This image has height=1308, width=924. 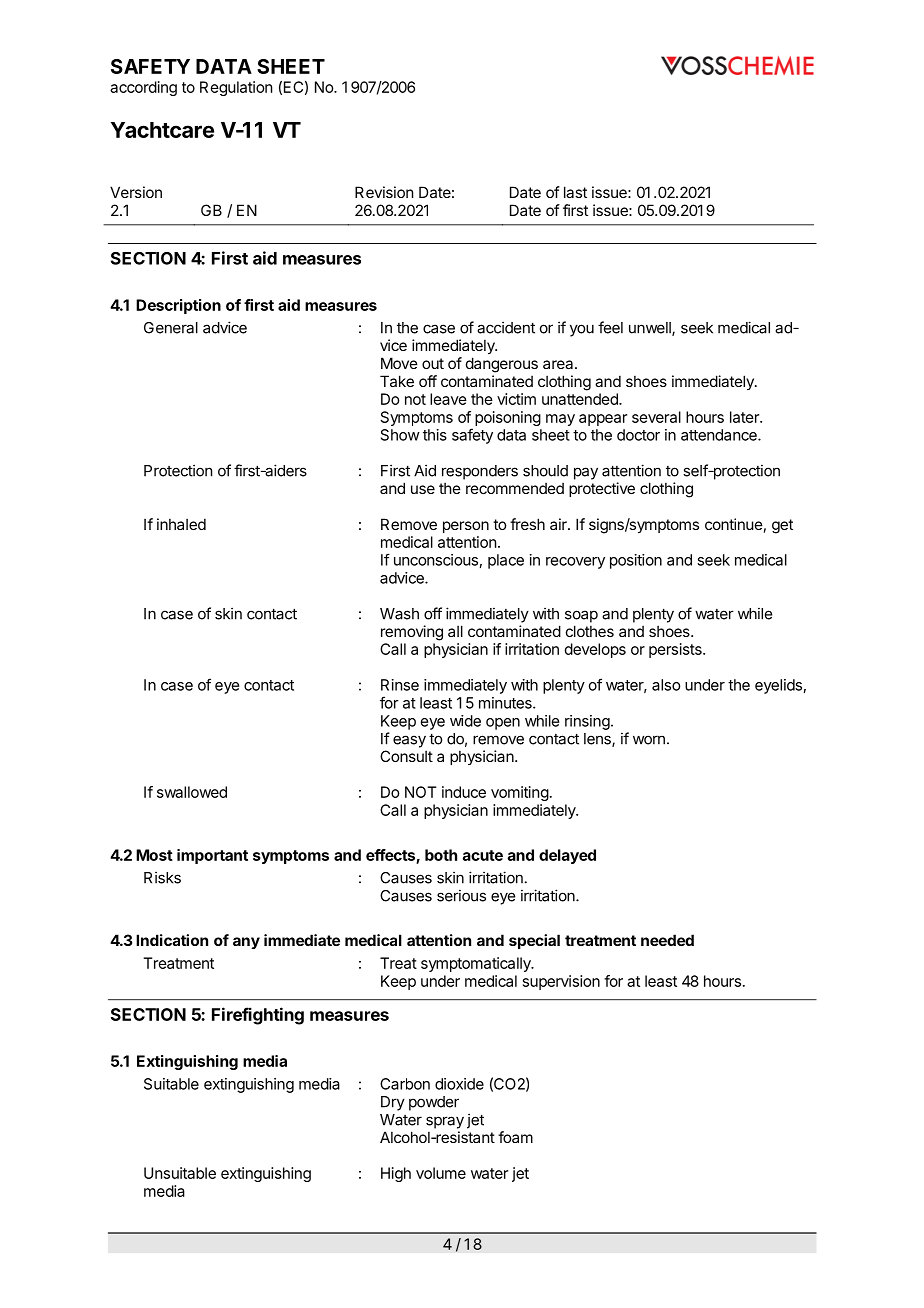 What do you see at coordinates (192, 792) in the image?
I see `swallowed` at bounding box center [192, 792].
